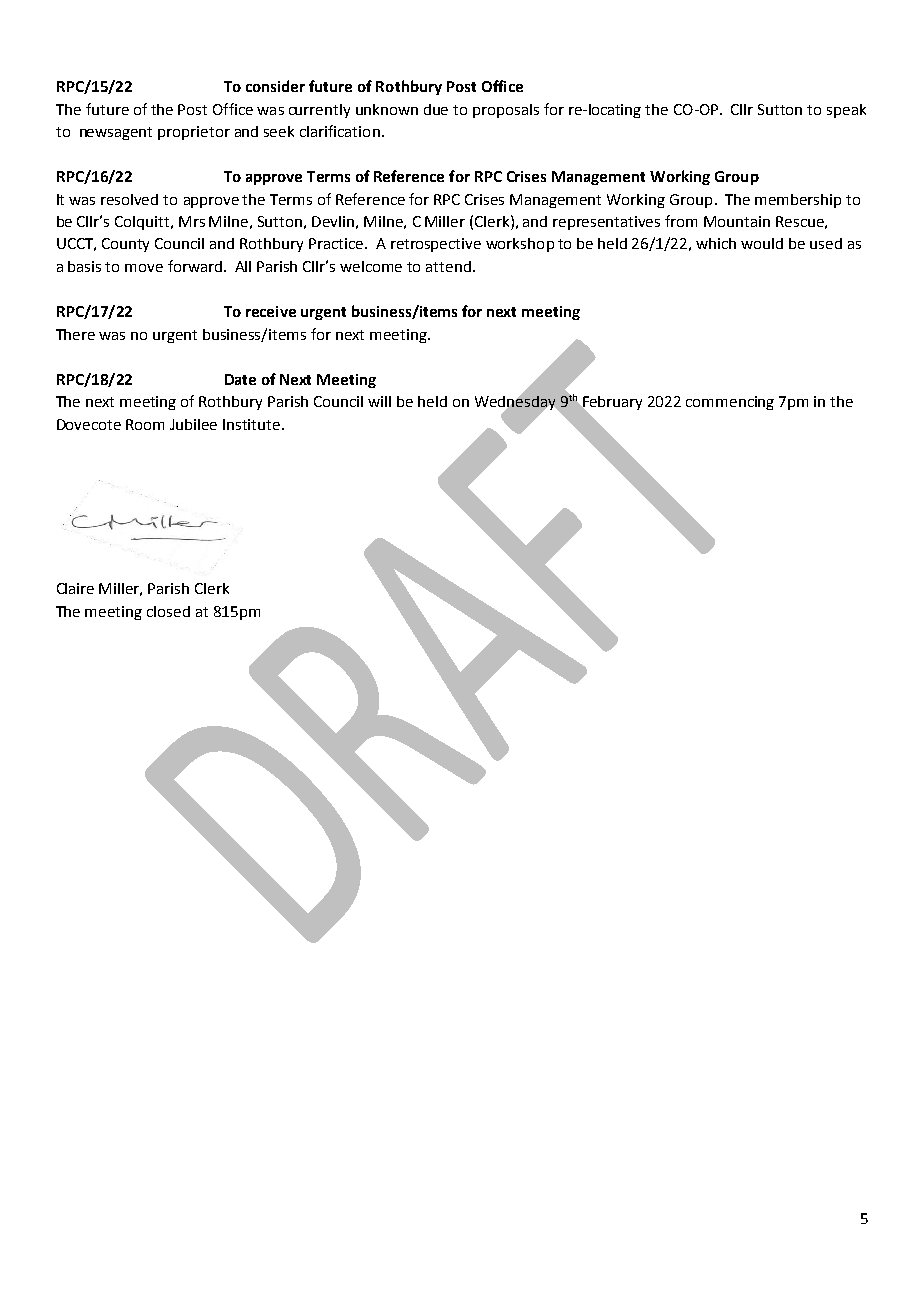 This screenshot has height=1308, width=924. What do you see at coordinates (737, 221) in the screenshot?
I see `Mountain` at bounding box center [737, 221].
